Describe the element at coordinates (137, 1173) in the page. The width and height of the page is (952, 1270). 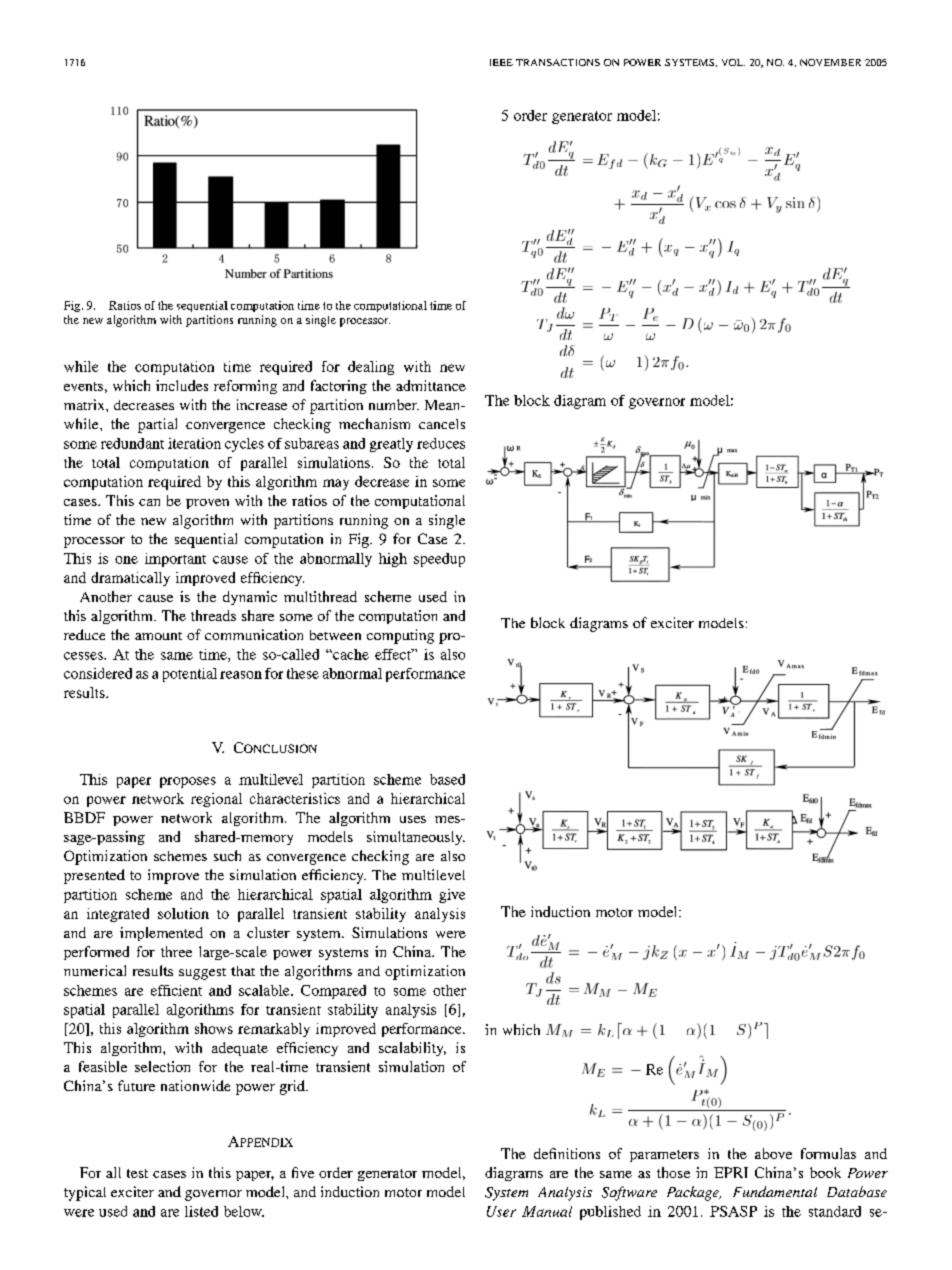
I see `test` at that location.
